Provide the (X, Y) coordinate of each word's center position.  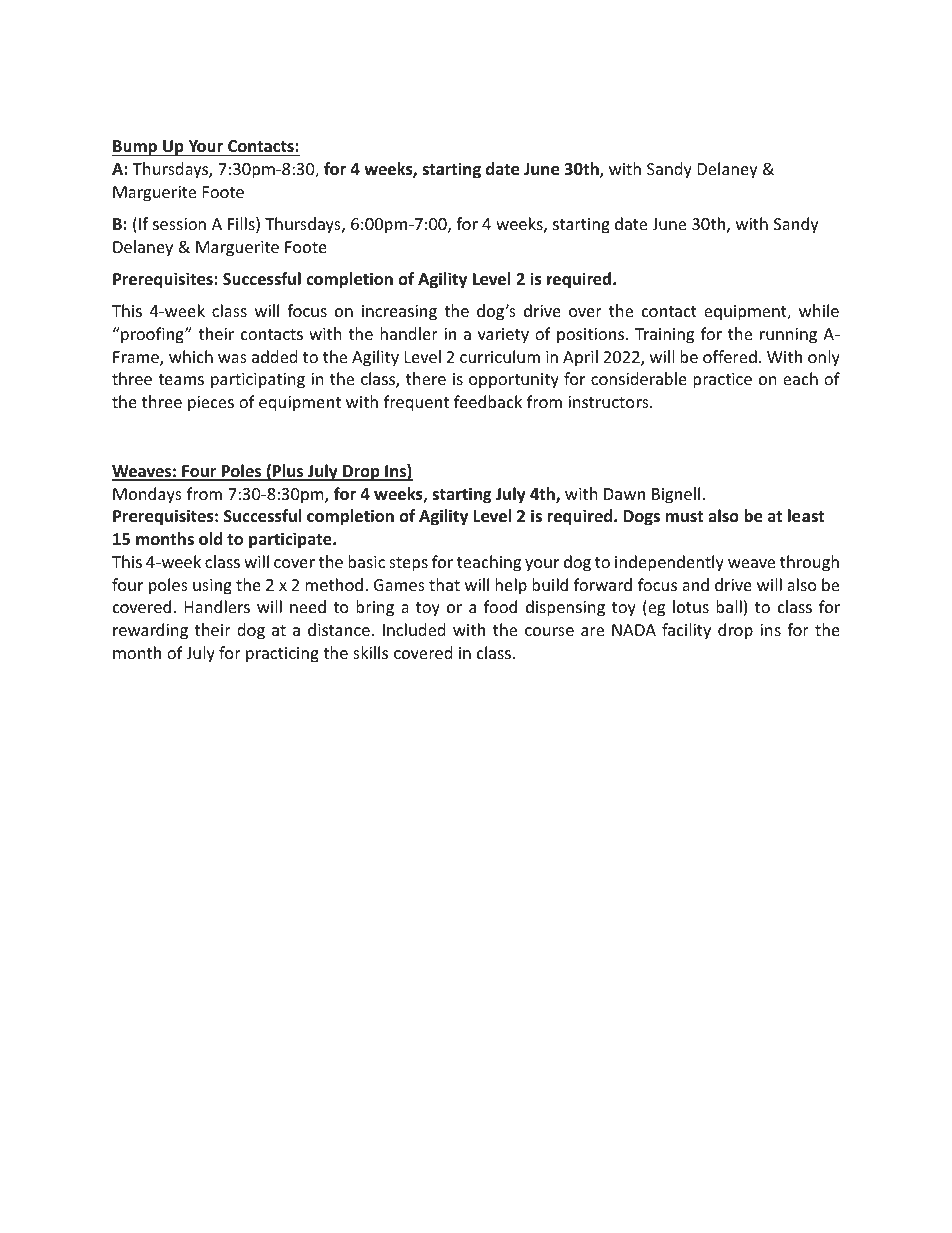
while (819, 310)
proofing (152, 335)
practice (722, 381)
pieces (211, 404)
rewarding (150, 631)
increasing (399, 313)
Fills (242, 225)
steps (408, 564)
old (210, 539)
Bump (136, 148)
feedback (488, 401)
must (684, 516)
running (788, 336)
